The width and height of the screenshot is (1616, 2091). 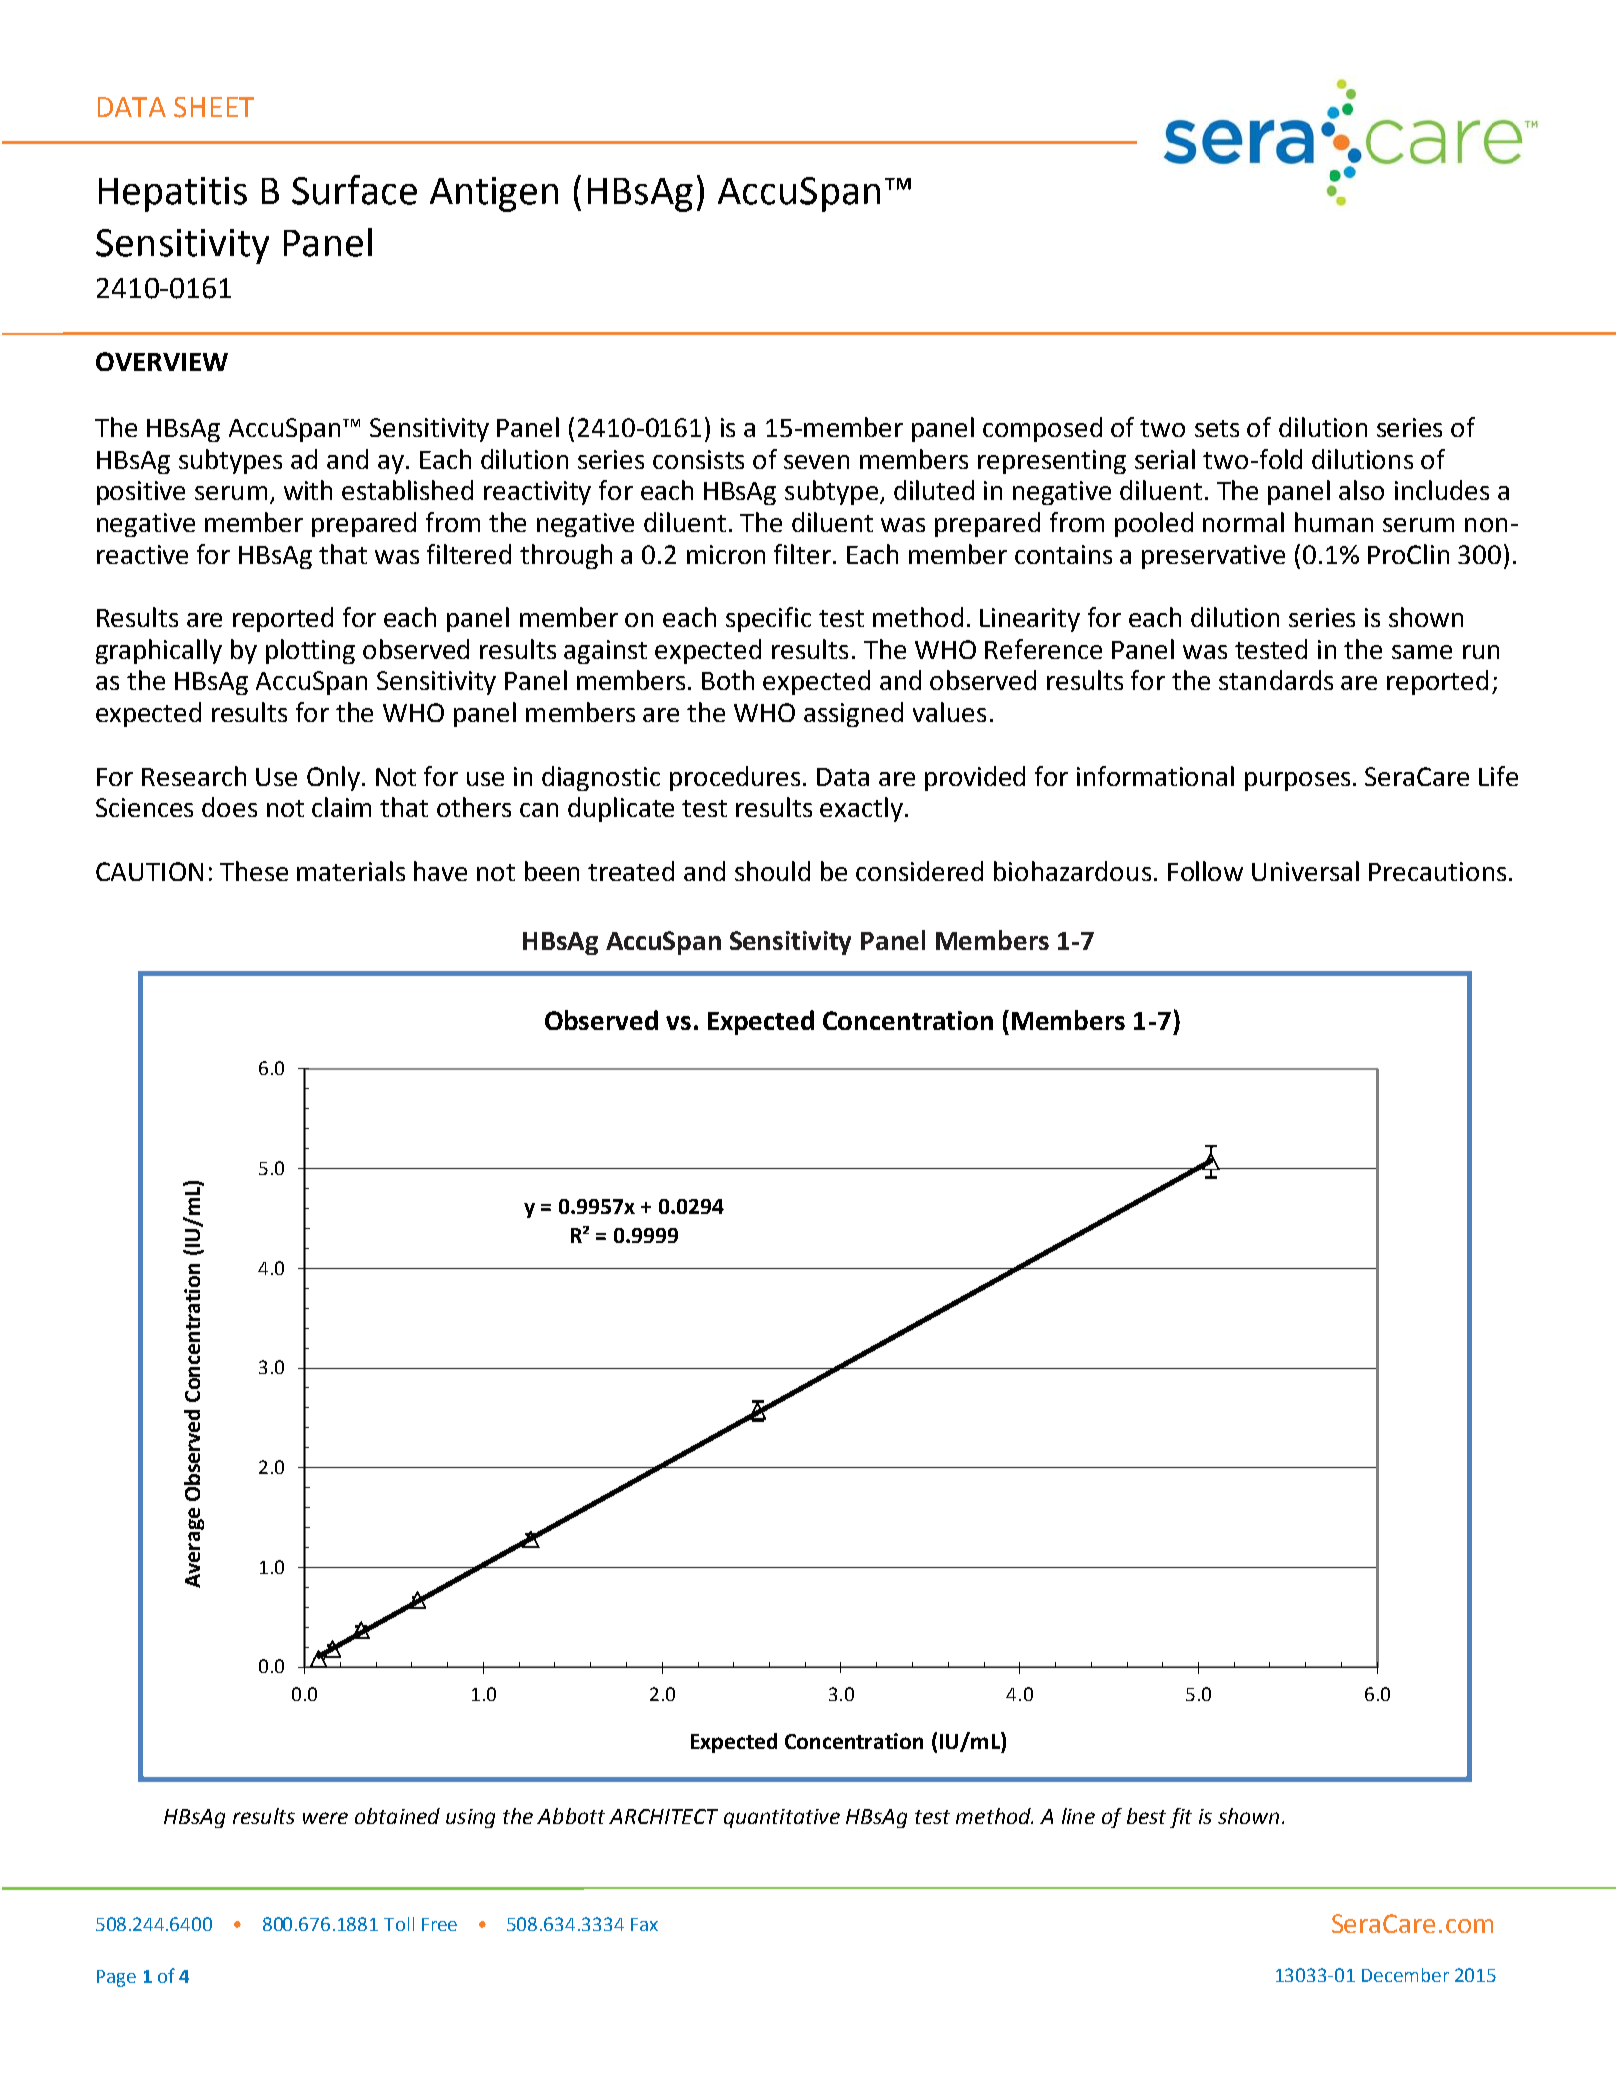 What do you see at coordinates (310, 651) in the screenshot?
I see `plotting` at bounding box center [310, 651].
